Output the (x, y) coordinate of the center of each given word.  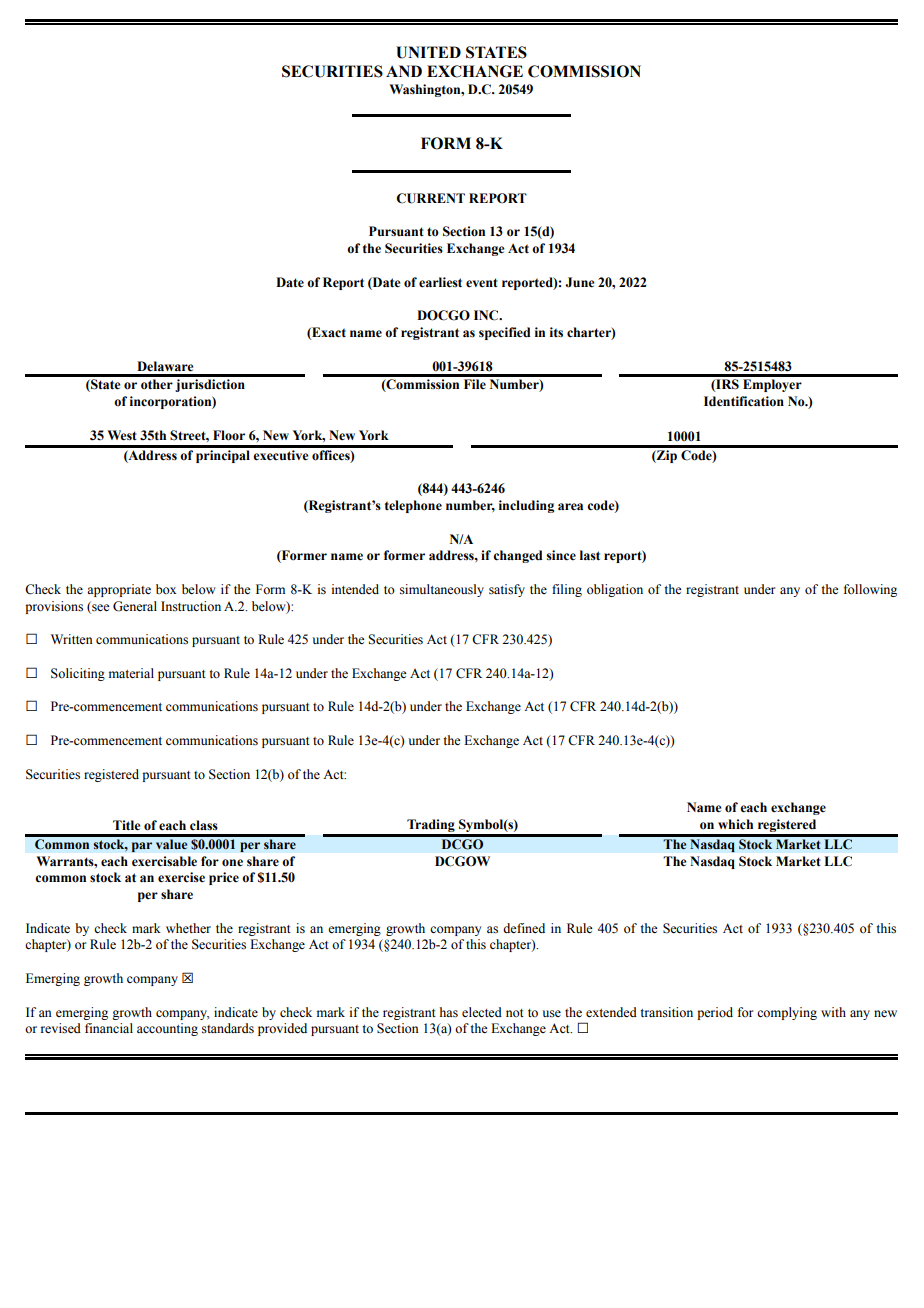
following (870, 590)
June (579, 282)
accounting (167, 1029)
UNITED (428, 52)
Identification (744, 401)
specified (504, 333)
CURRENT (430, 198)
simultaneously (442, 590)
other (157, 384)
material (131, 673)
